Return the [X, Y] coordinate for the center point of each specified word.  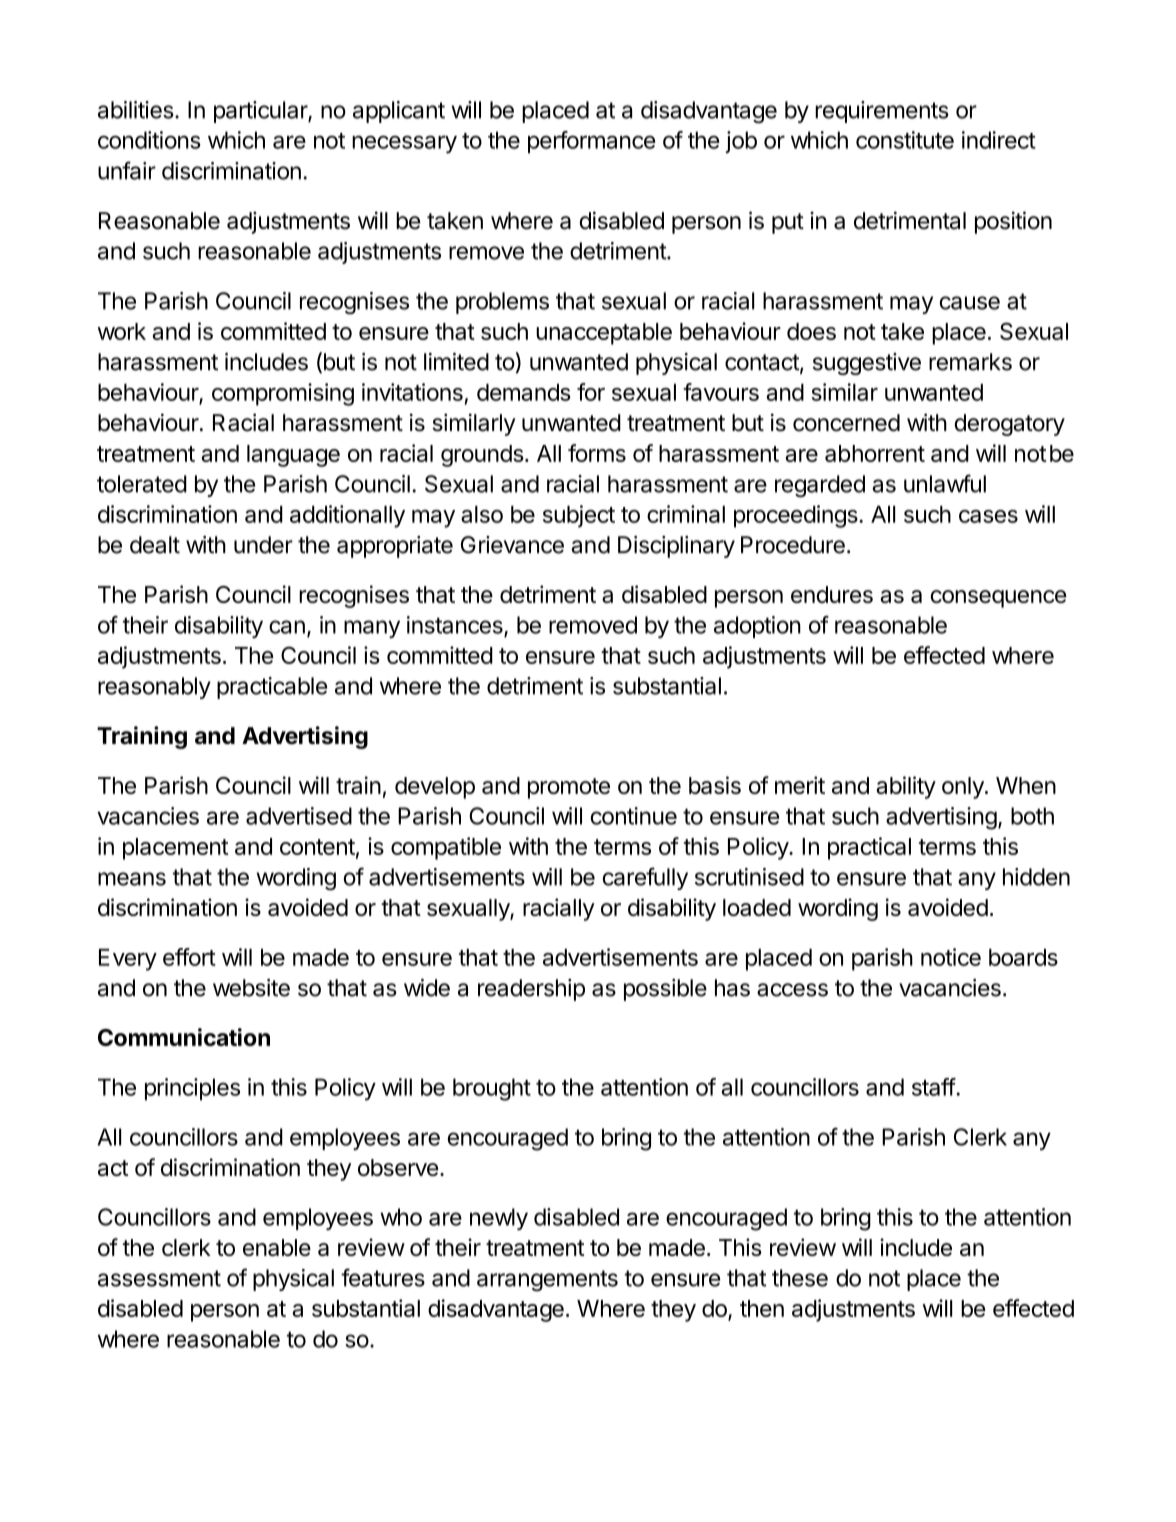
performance [591, 142]
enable [277, 1247]
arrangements [547, 1281]
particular [261, 112]
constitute [905, 140]
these [800, 1278]
